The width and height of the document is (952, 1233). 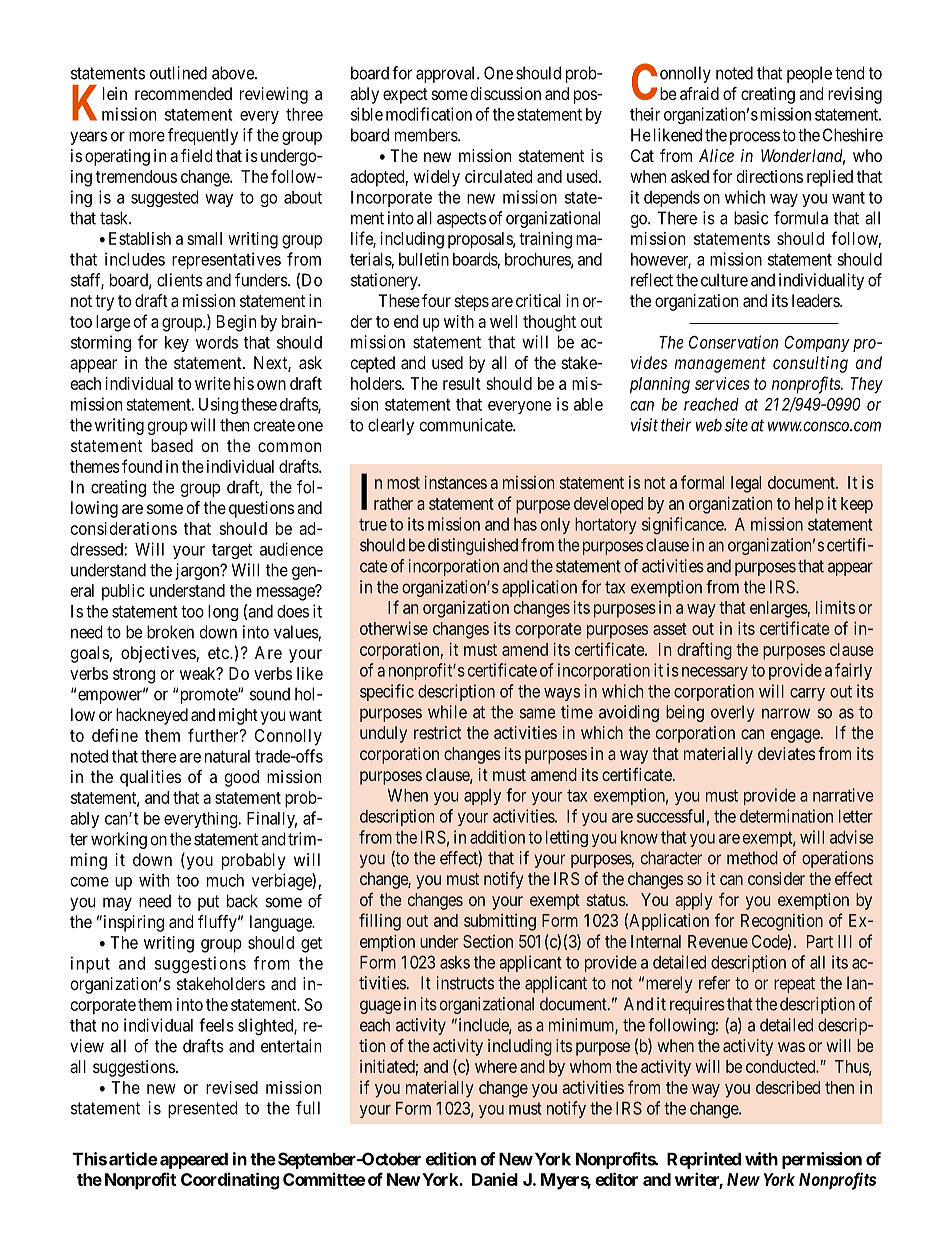 What do you see at coordinates (456, 482) in the document?
I see `instances` at bounding box center [456, 482].
